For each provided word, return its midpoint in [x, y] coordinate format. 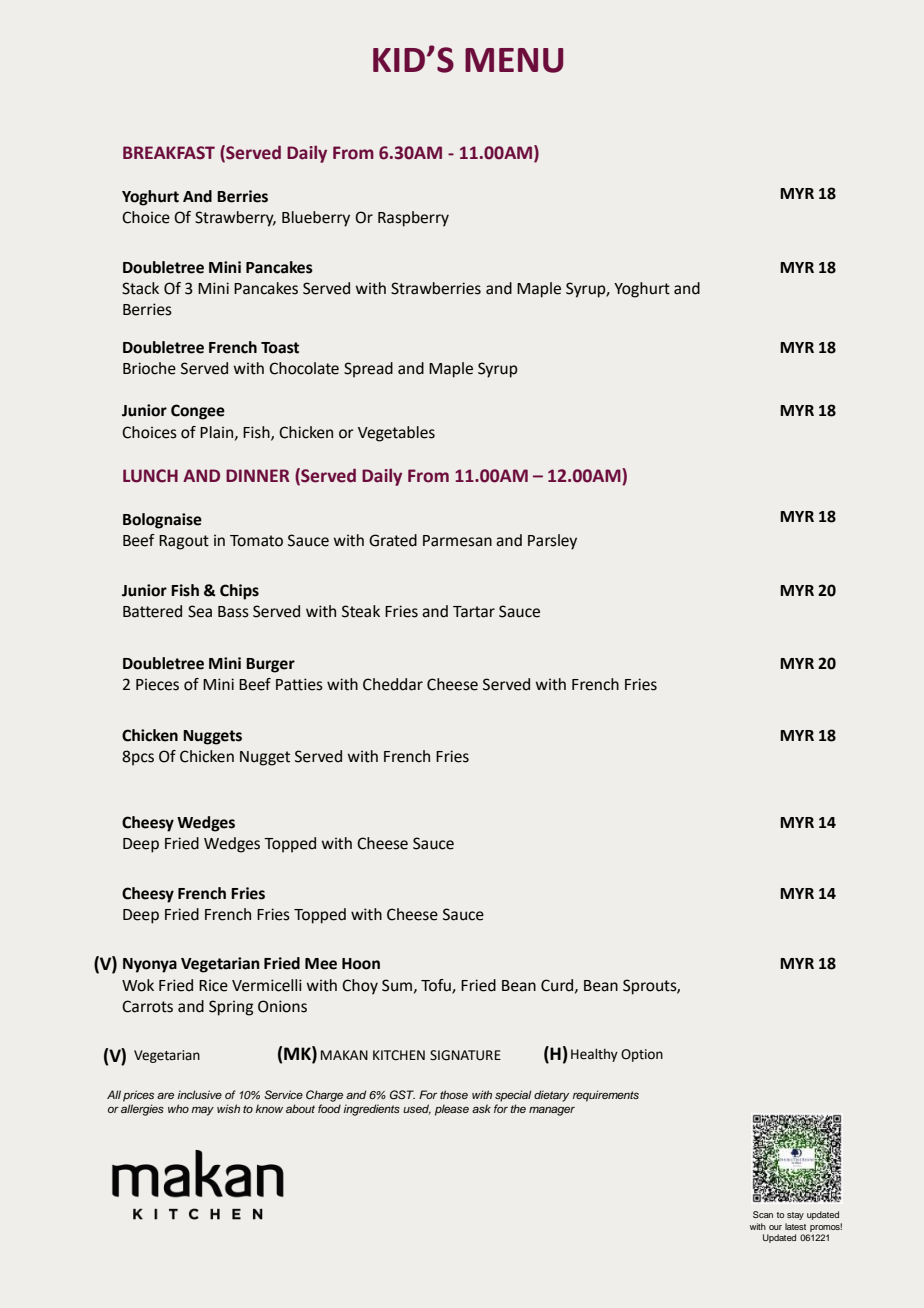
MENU [514, 60]
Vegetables [396, 434]
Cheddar [393, 684]
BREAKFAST [169, 153]
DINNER [258, 475]
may [202, 1111]
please [452, 1110]
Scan [763, 1214]
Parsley [552, 542]
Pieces [157, 684]
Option [642, 1055]
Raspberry [413, 219]
